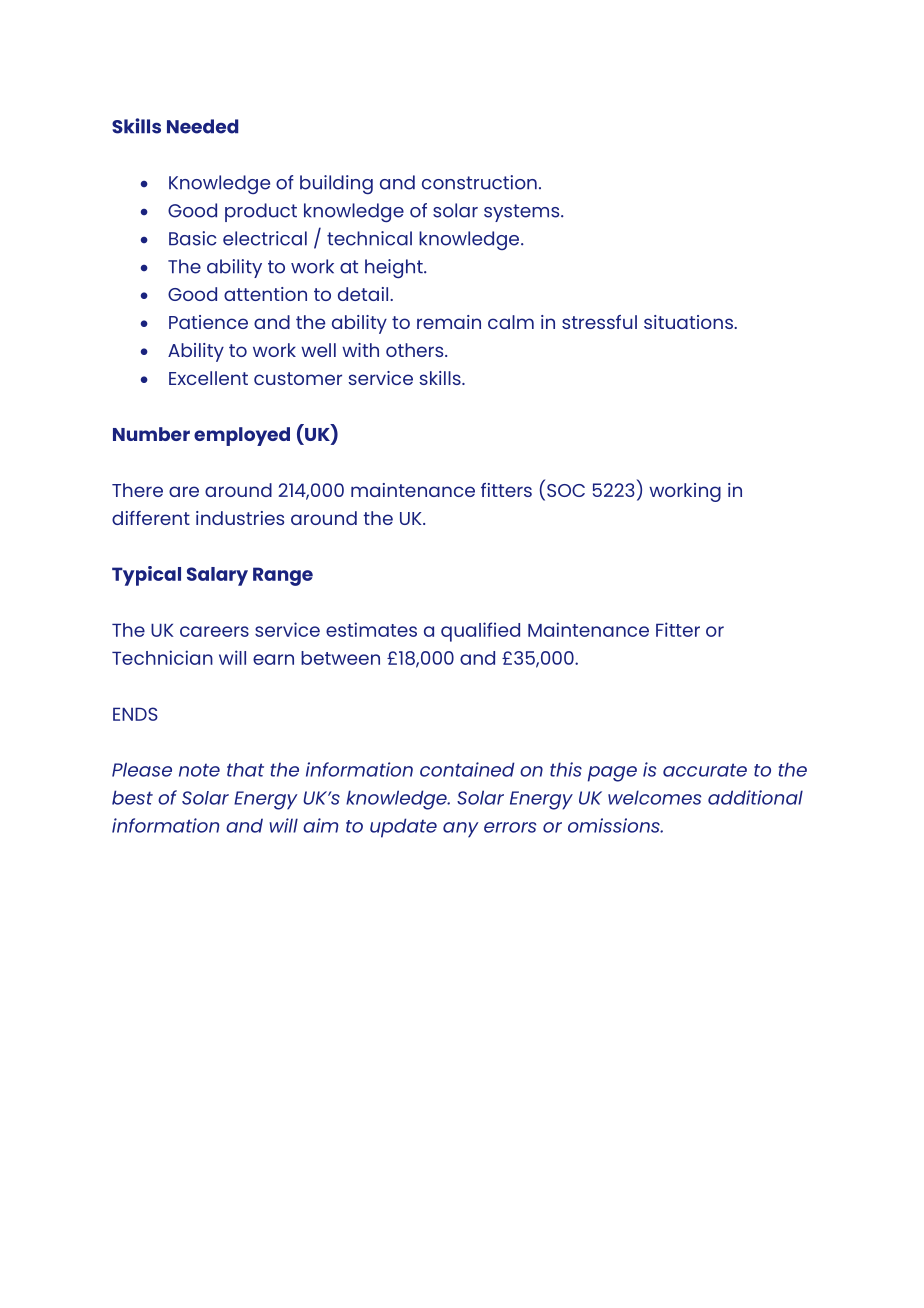  I want to click on employed, so click(242, 436).
